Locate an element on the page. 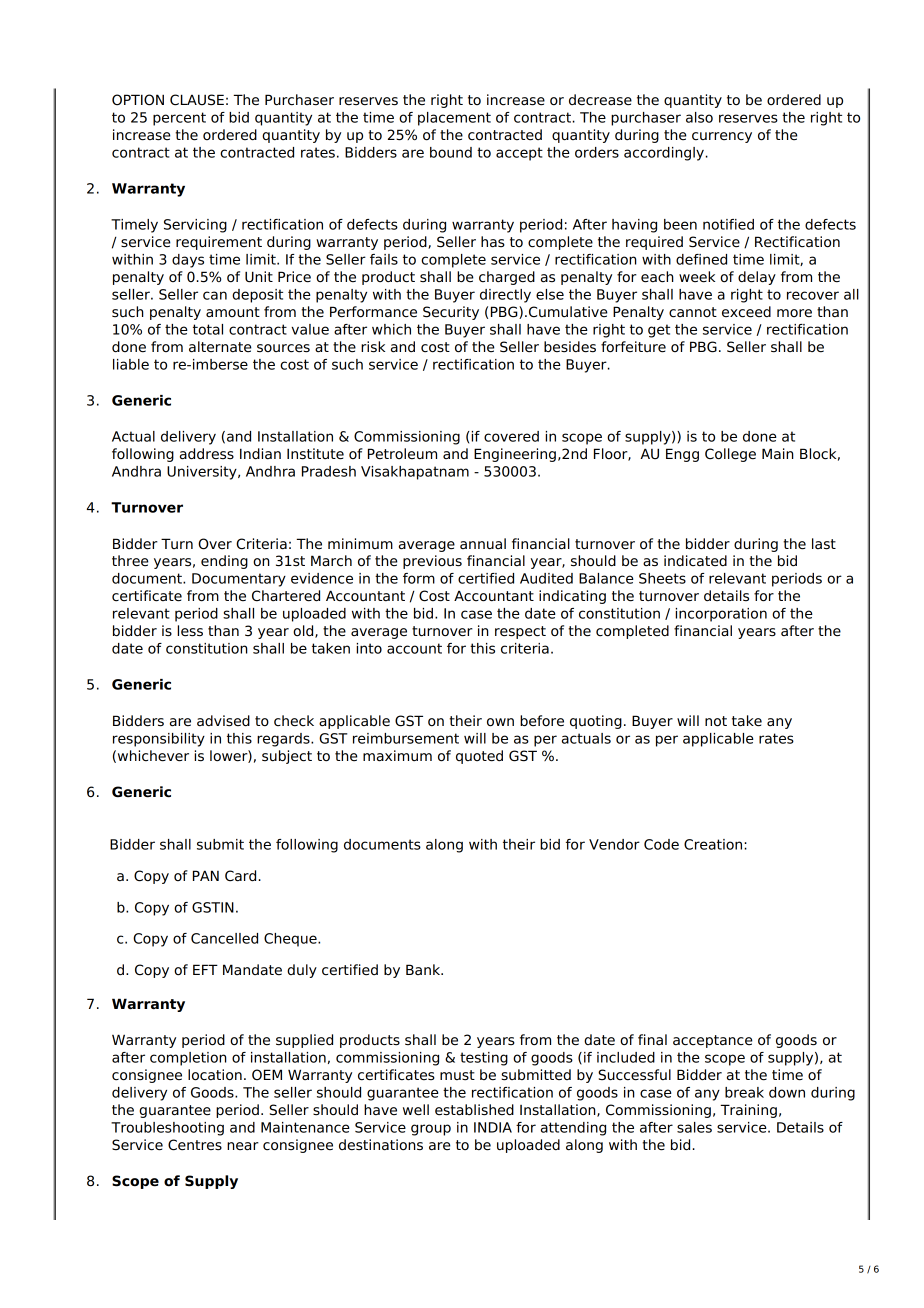 The height and width of the page is (1308, 924). Centres is located at coordinates (195, 1145).
